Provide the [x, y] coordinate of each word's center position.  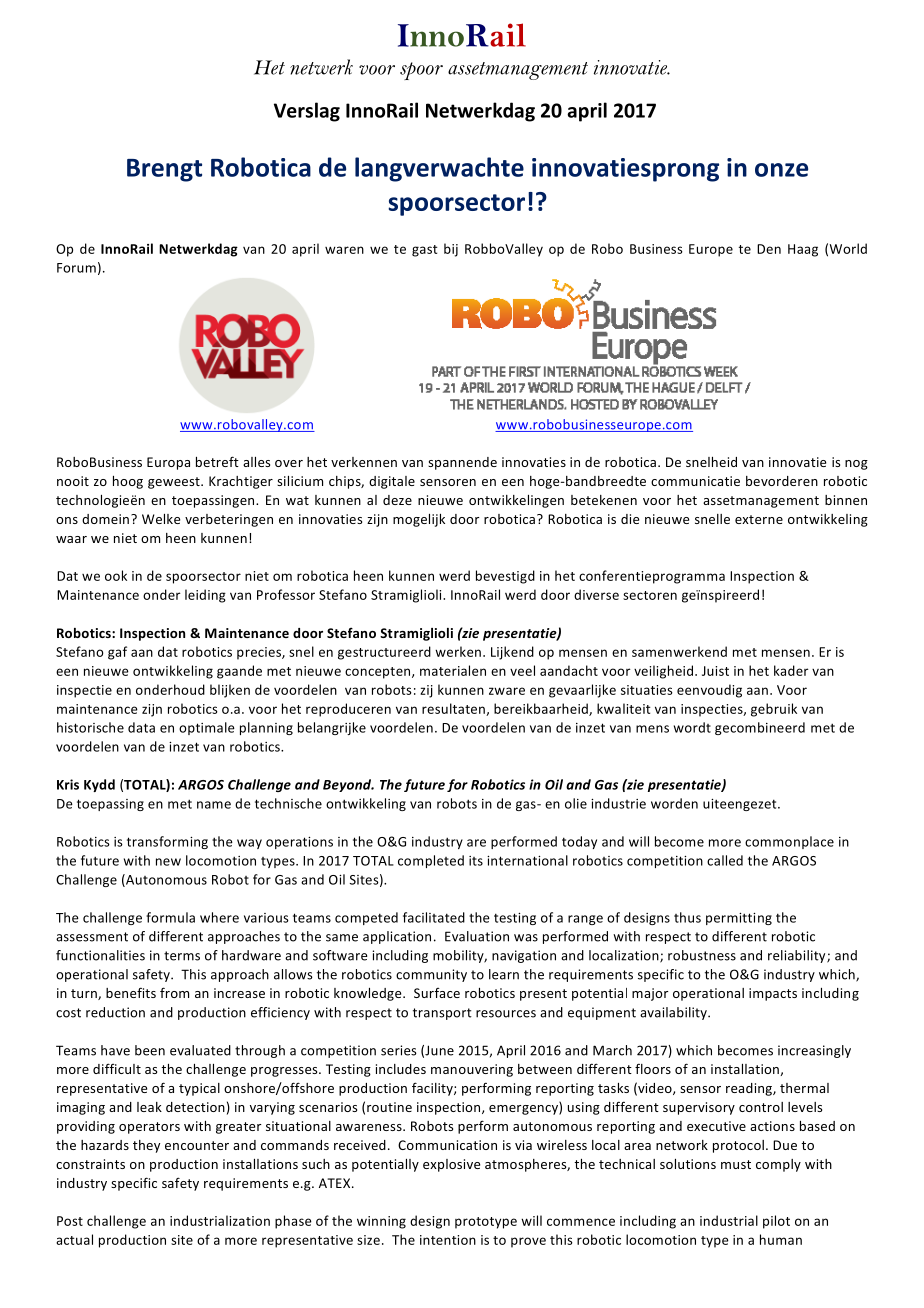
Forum [76, 268]
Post [70, 1221]
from [174, 992]
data [141, 727]
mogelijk [419, 520]
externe [759, 519]
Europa [168, 463]
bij [451, 250]
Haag [803, 250]
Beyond [348, 785]
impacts [773, 994]
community [431, 975]
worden [674, 803]
